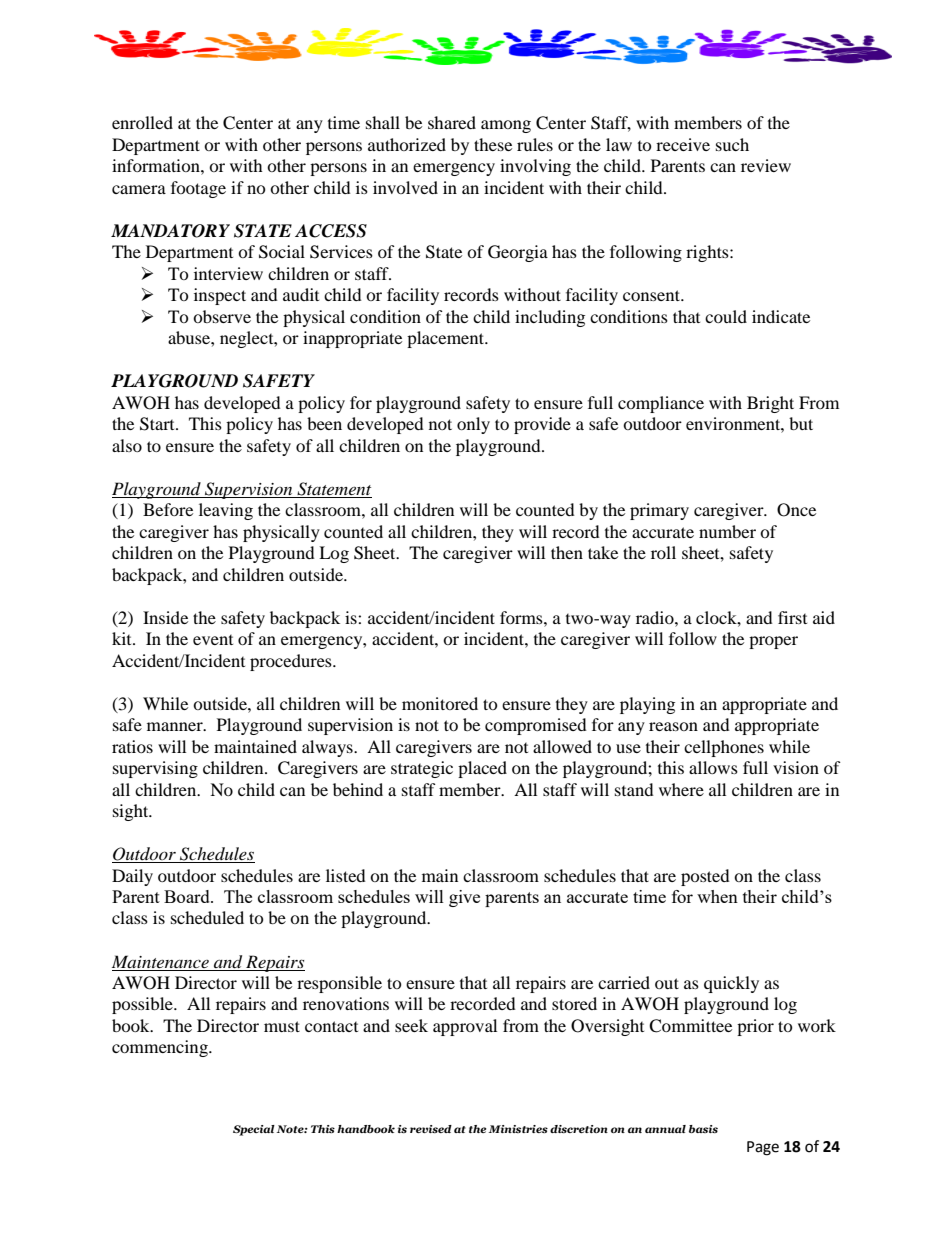 This screenshot has height=1233, width=952. What do you see at coordinates (482, 769) in the screenshot?
I see `placed` at bounding box center [482, 769].
